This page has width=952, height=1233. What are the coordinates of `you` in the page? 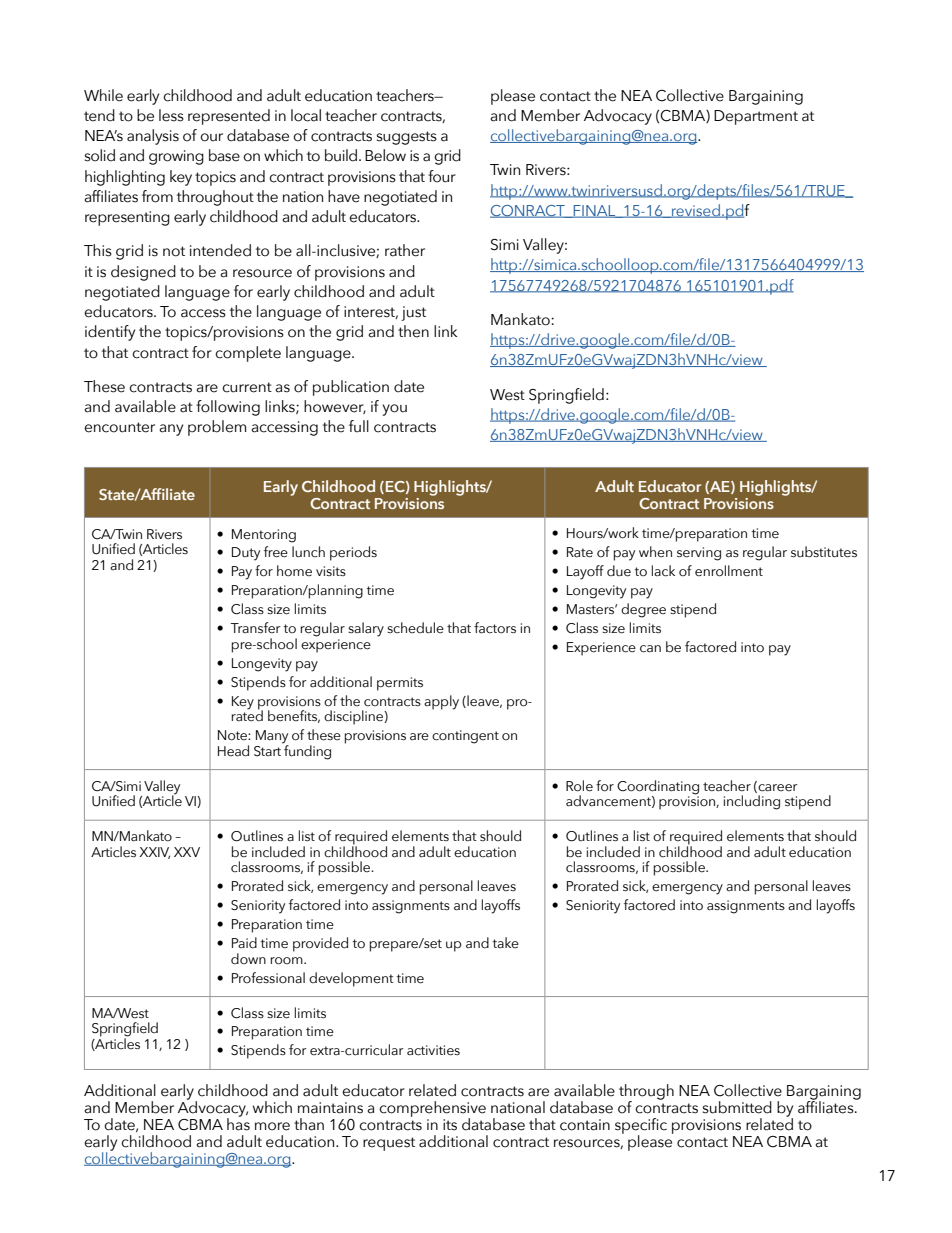 It's located at (395, 410).
